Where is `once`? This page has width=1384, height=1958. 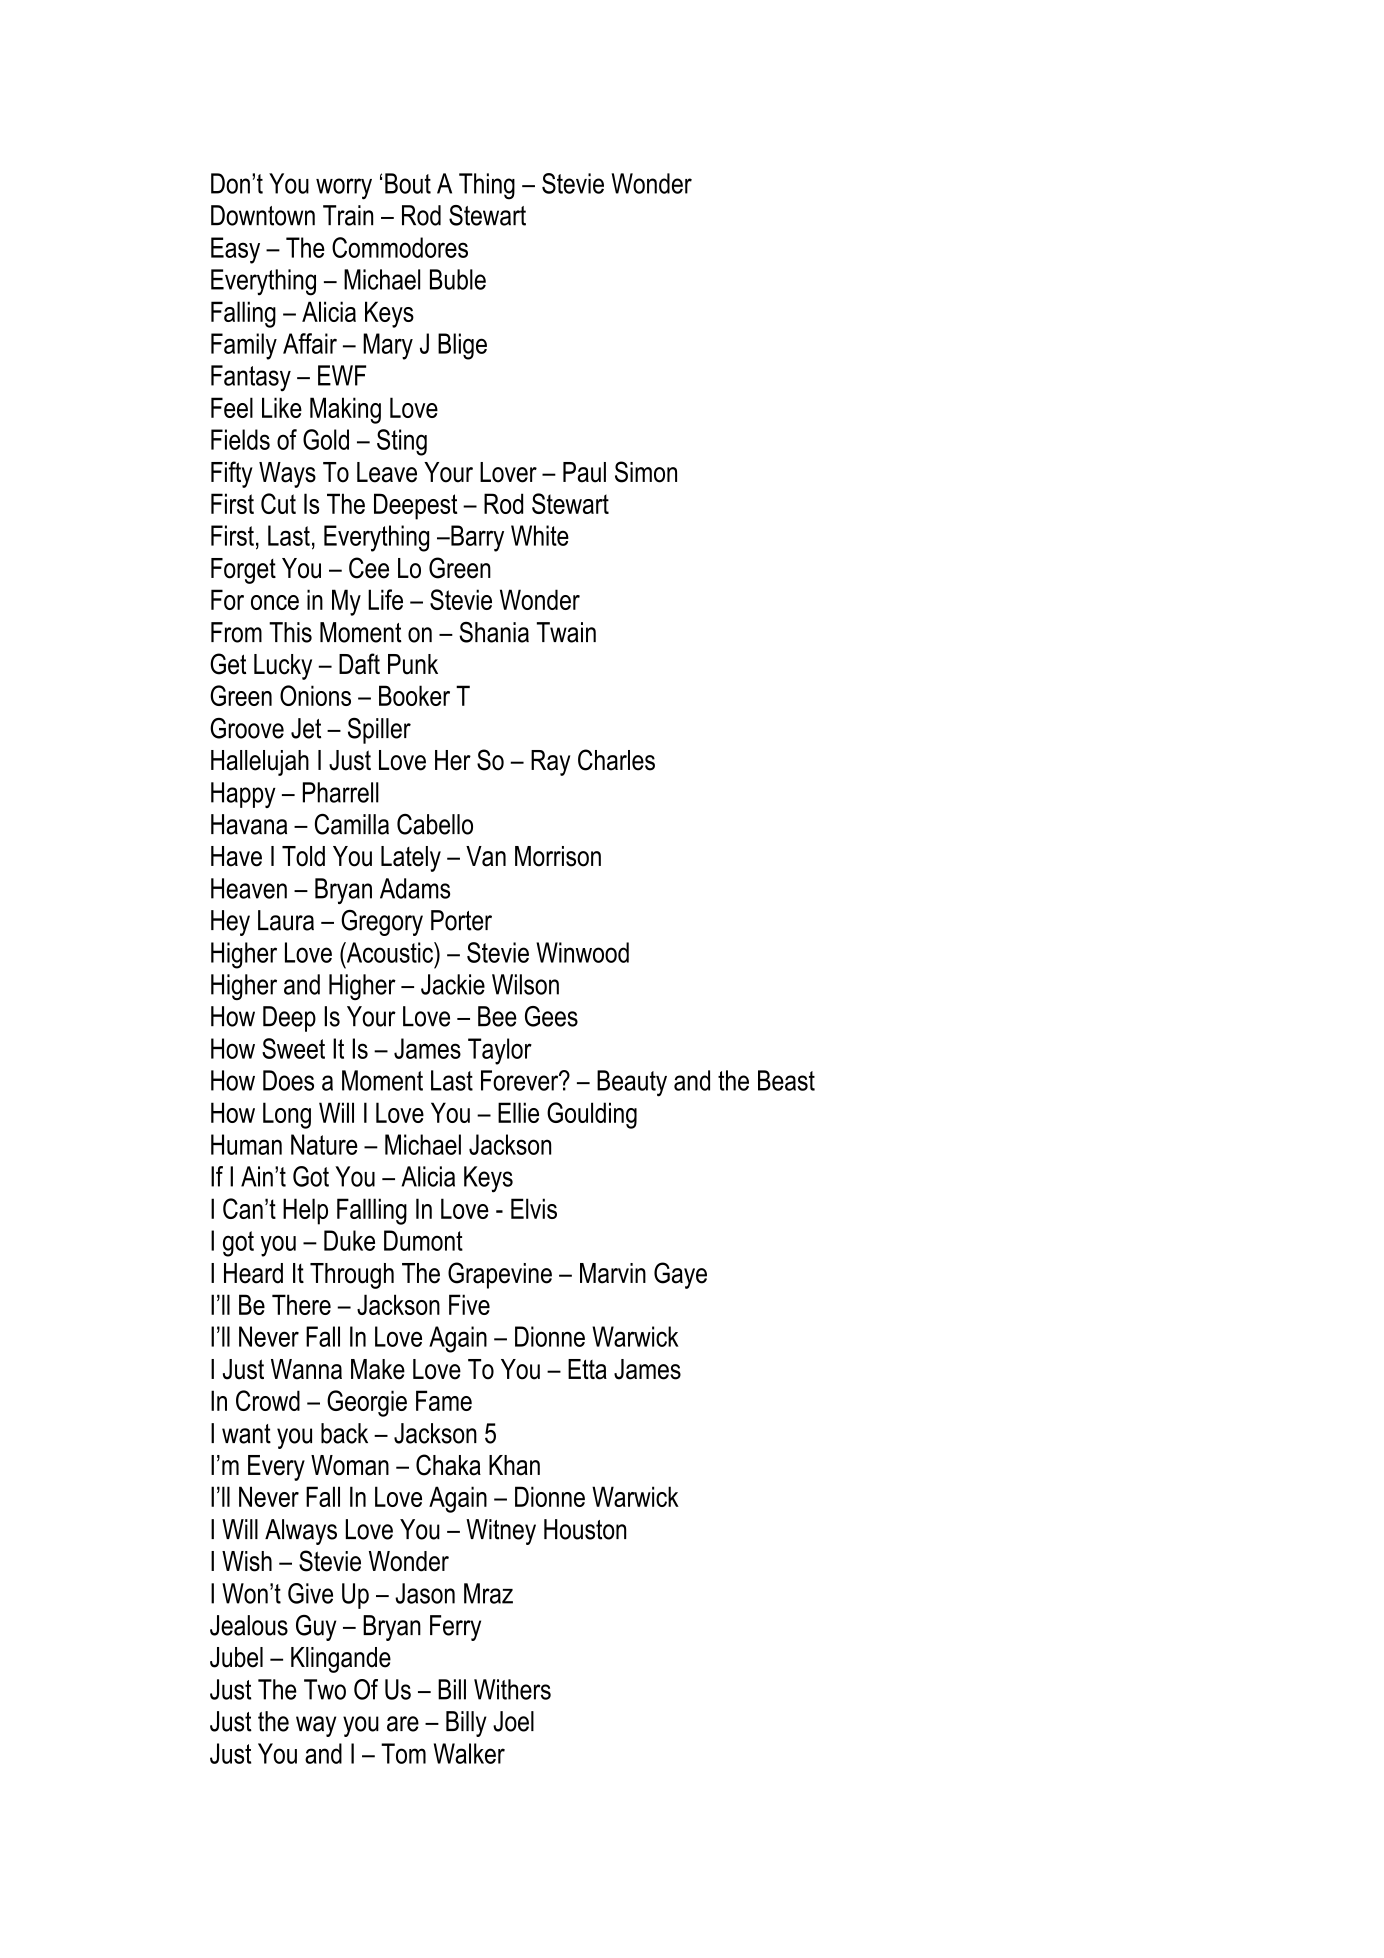
once is located at coordinates (275, 602).
